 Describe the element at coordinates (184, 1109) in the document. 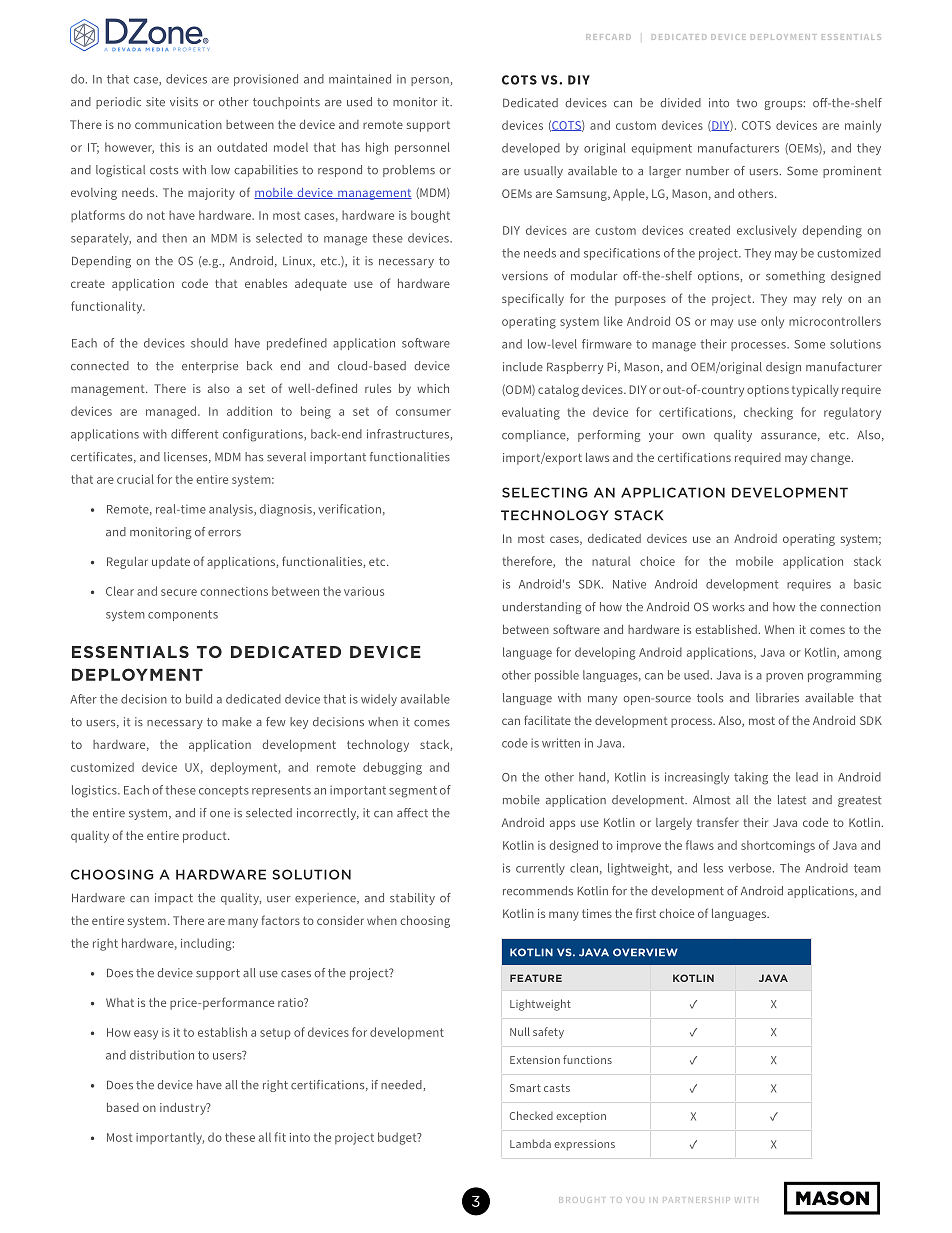

I see `industry` at that location.
